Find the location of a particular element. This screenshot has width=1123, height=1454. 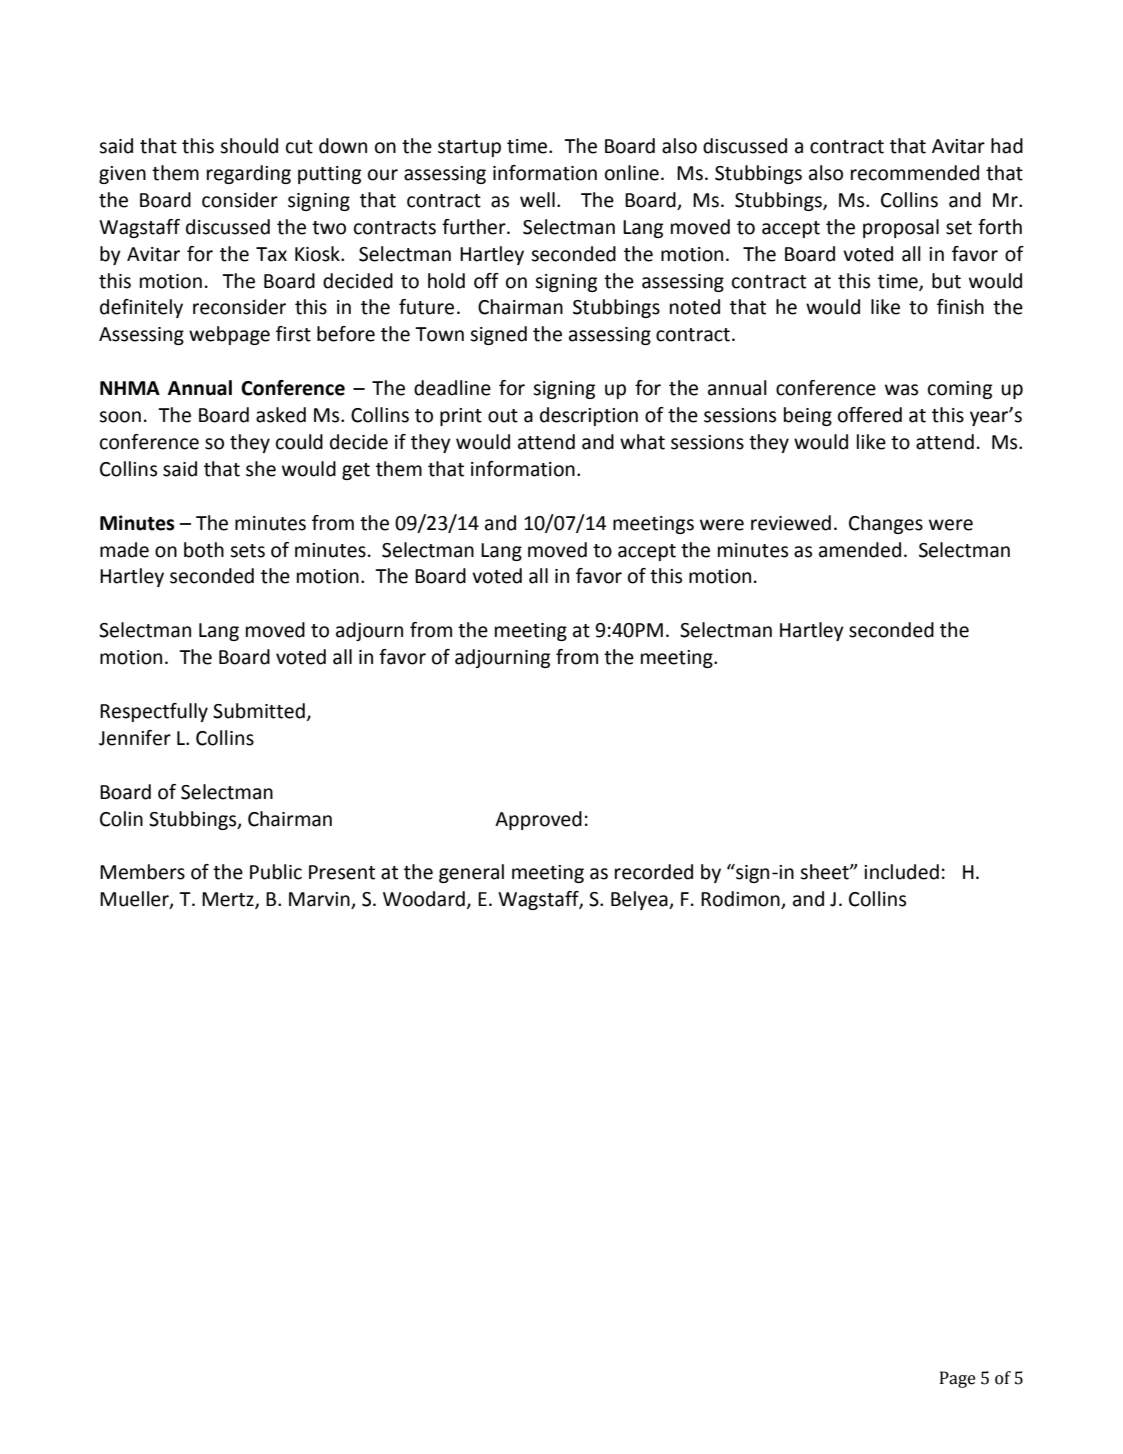

Changes is located at coordinates (886, 524).
